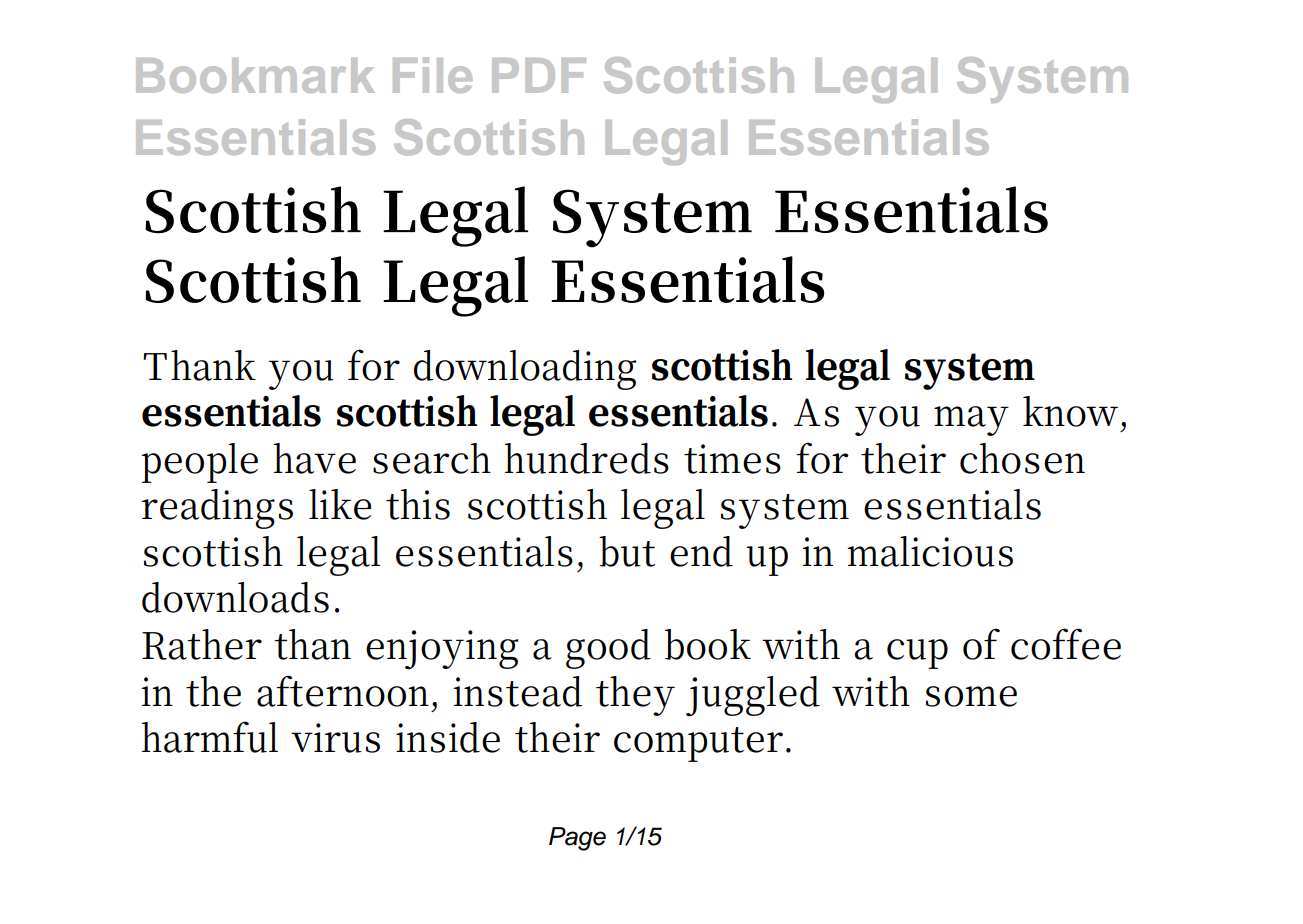 Image resolution: width=1303 pixels, height=924 pixels. What do you see at coordinates (335, 738) in the image?
I see `virus` at bounding box center [335, 738].
